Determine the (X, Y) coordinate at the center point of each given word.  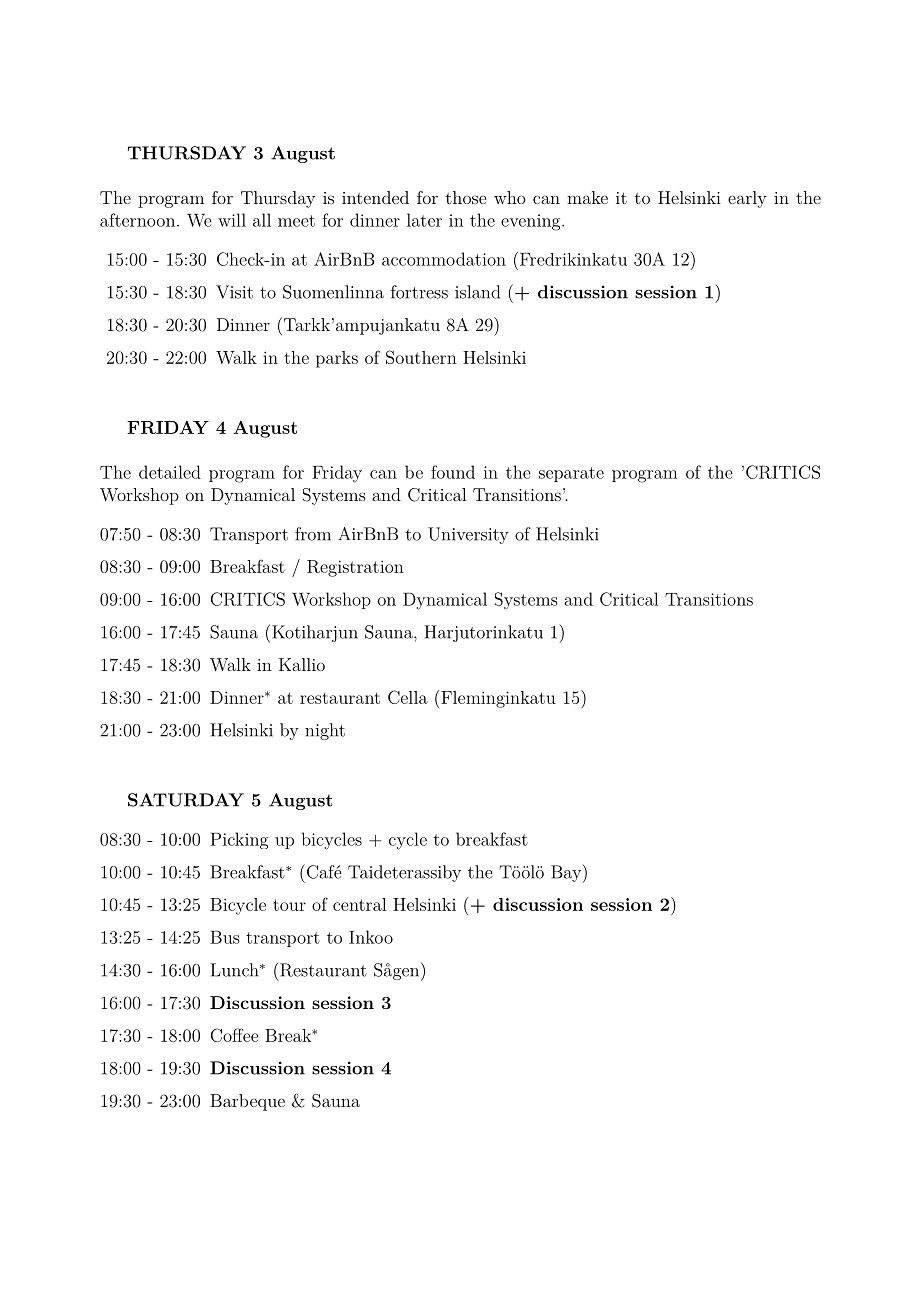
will (232, 220)
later (424, 220)
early (747, 199)
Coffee (235, 1035)
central (359, 904)
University (468, 535)
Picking (239, 840)
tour (289, 905)
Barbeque (247, 1102)
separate (571, 474)
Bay (566, 873)
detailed (170, 472)
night (325, 731)
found (453, 472)
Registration (355, 568)
